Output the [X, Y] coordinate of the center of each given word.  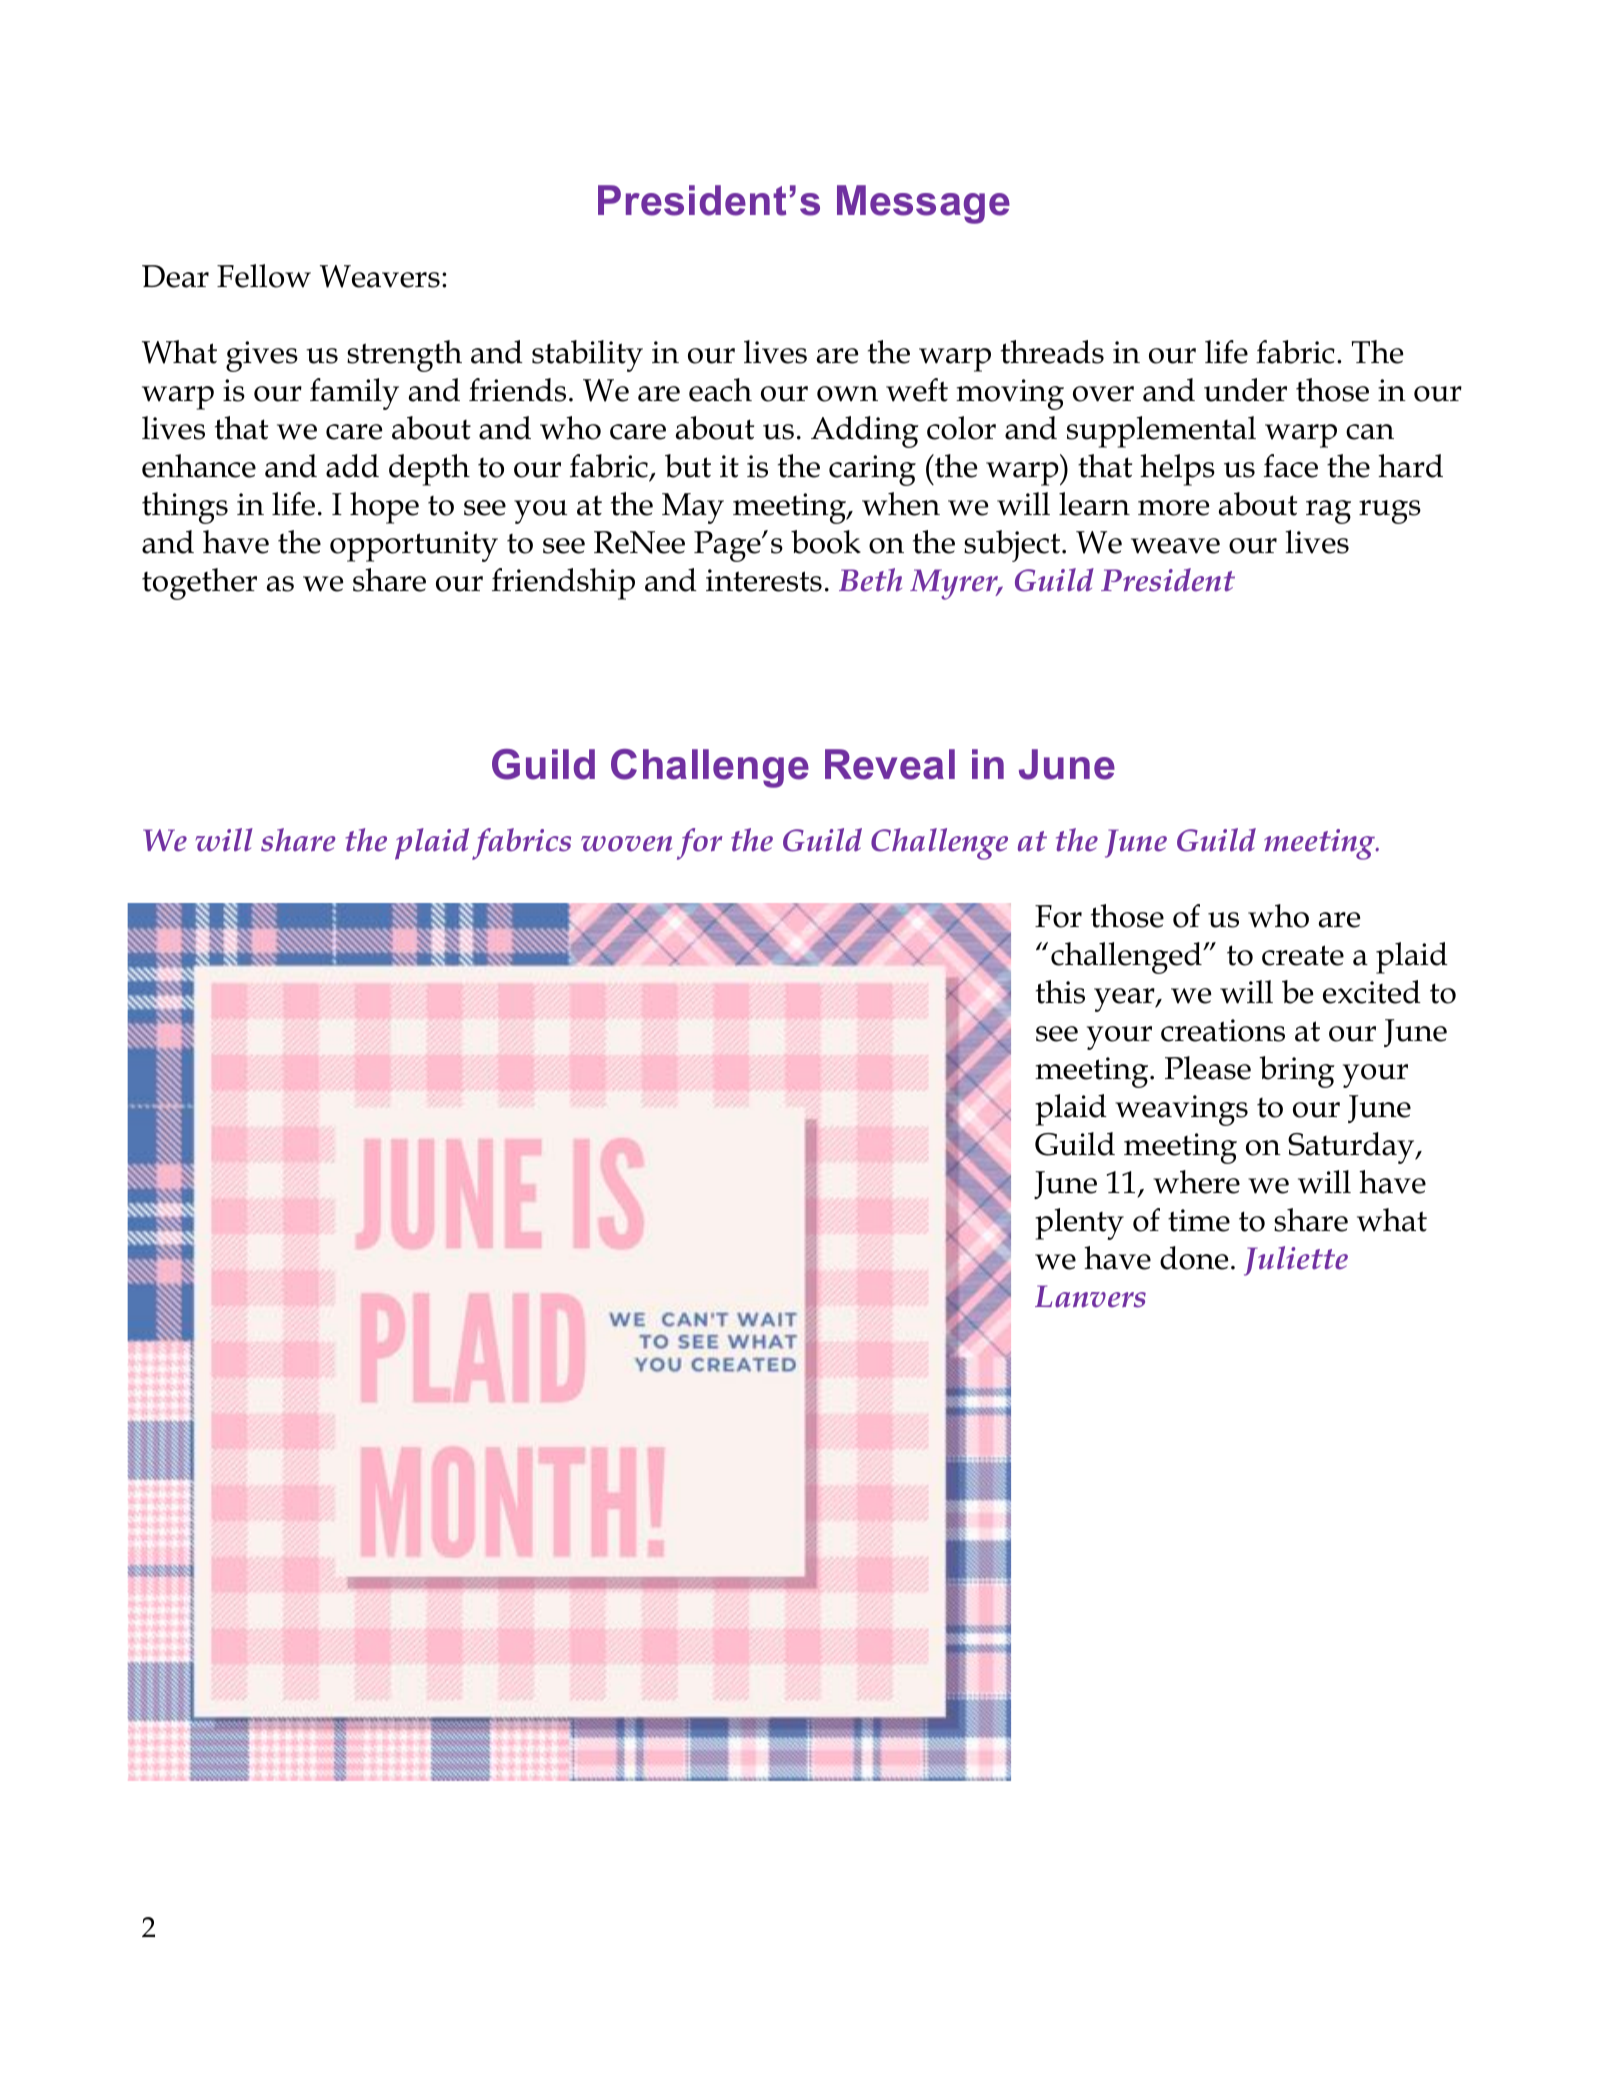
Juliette [1296, 1261]
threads [1052, 352]
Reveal [890, 764]
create [1303, 955]
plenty [1079, 1224]
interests [764, 580]
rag [1328, 512]
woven [626, 844]
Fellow [264, 276]
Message [923, 204]
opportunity [414, 546]
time [1199, 1220]
